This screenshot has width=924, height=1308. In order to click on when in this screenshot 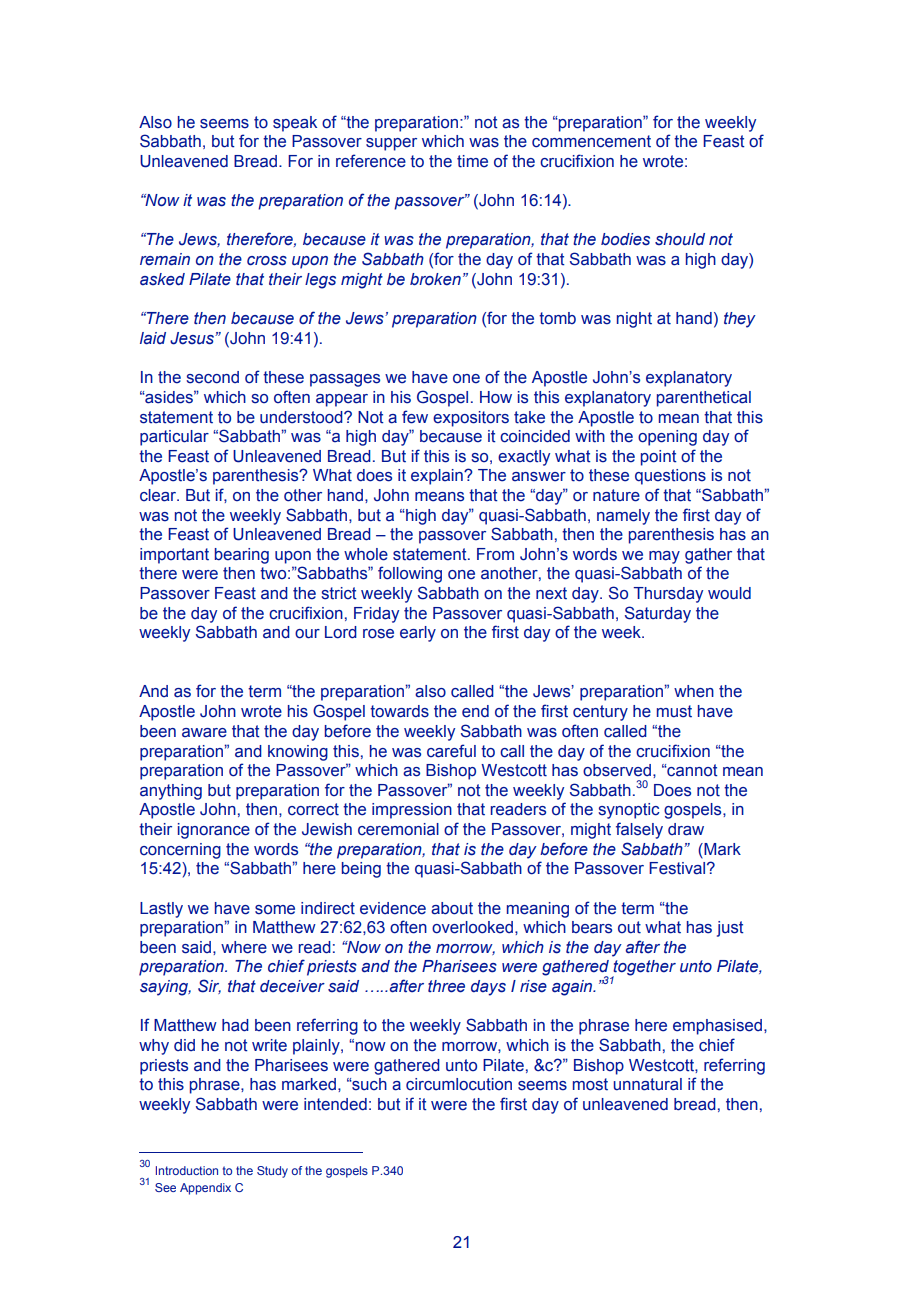, I will do `click(694, 691)`.
